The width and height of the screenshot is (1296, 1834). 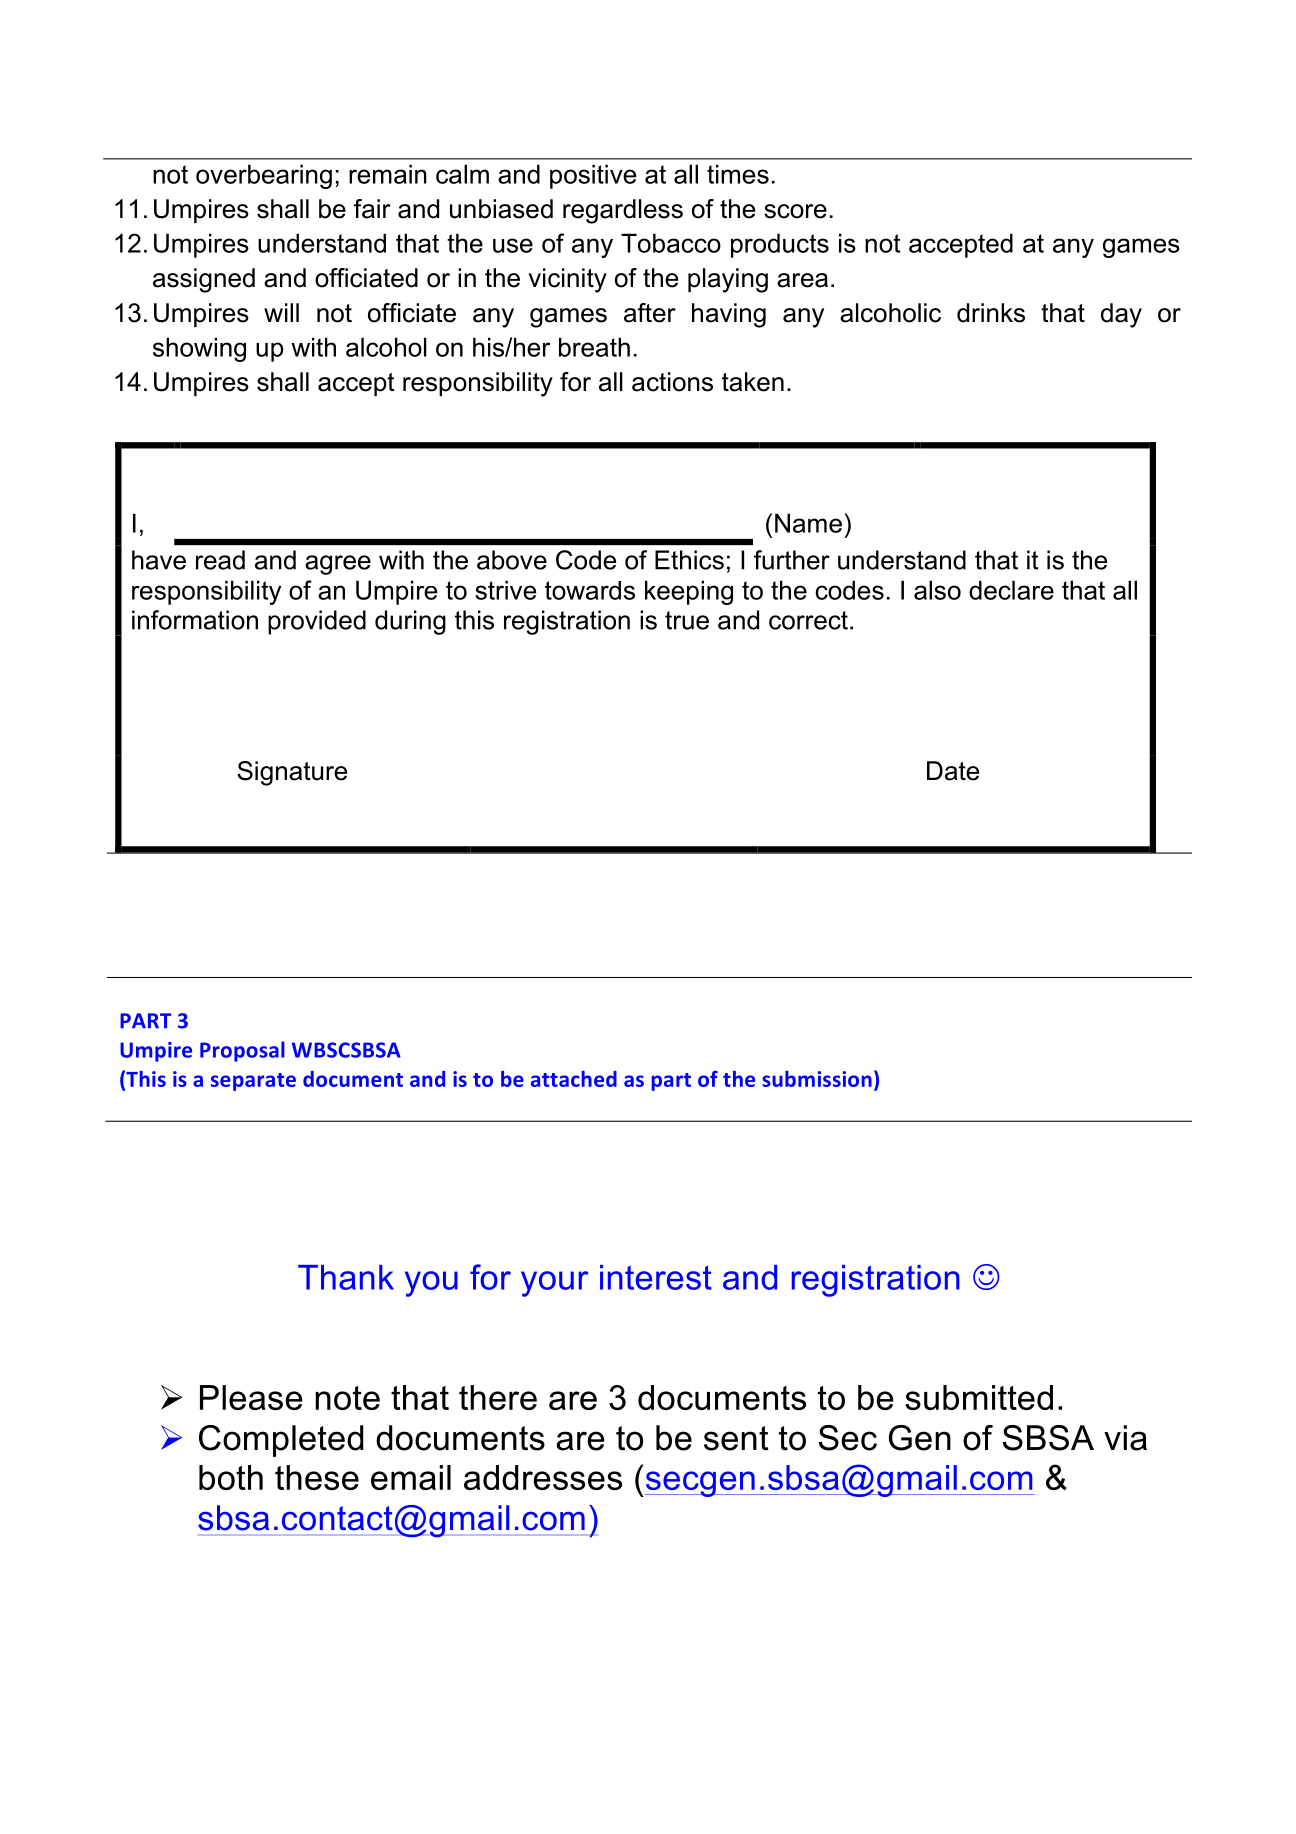 What do you see at coordinates (991, 313) in the screenshot?
I see `drinks` at bounding box center [991, 313].
